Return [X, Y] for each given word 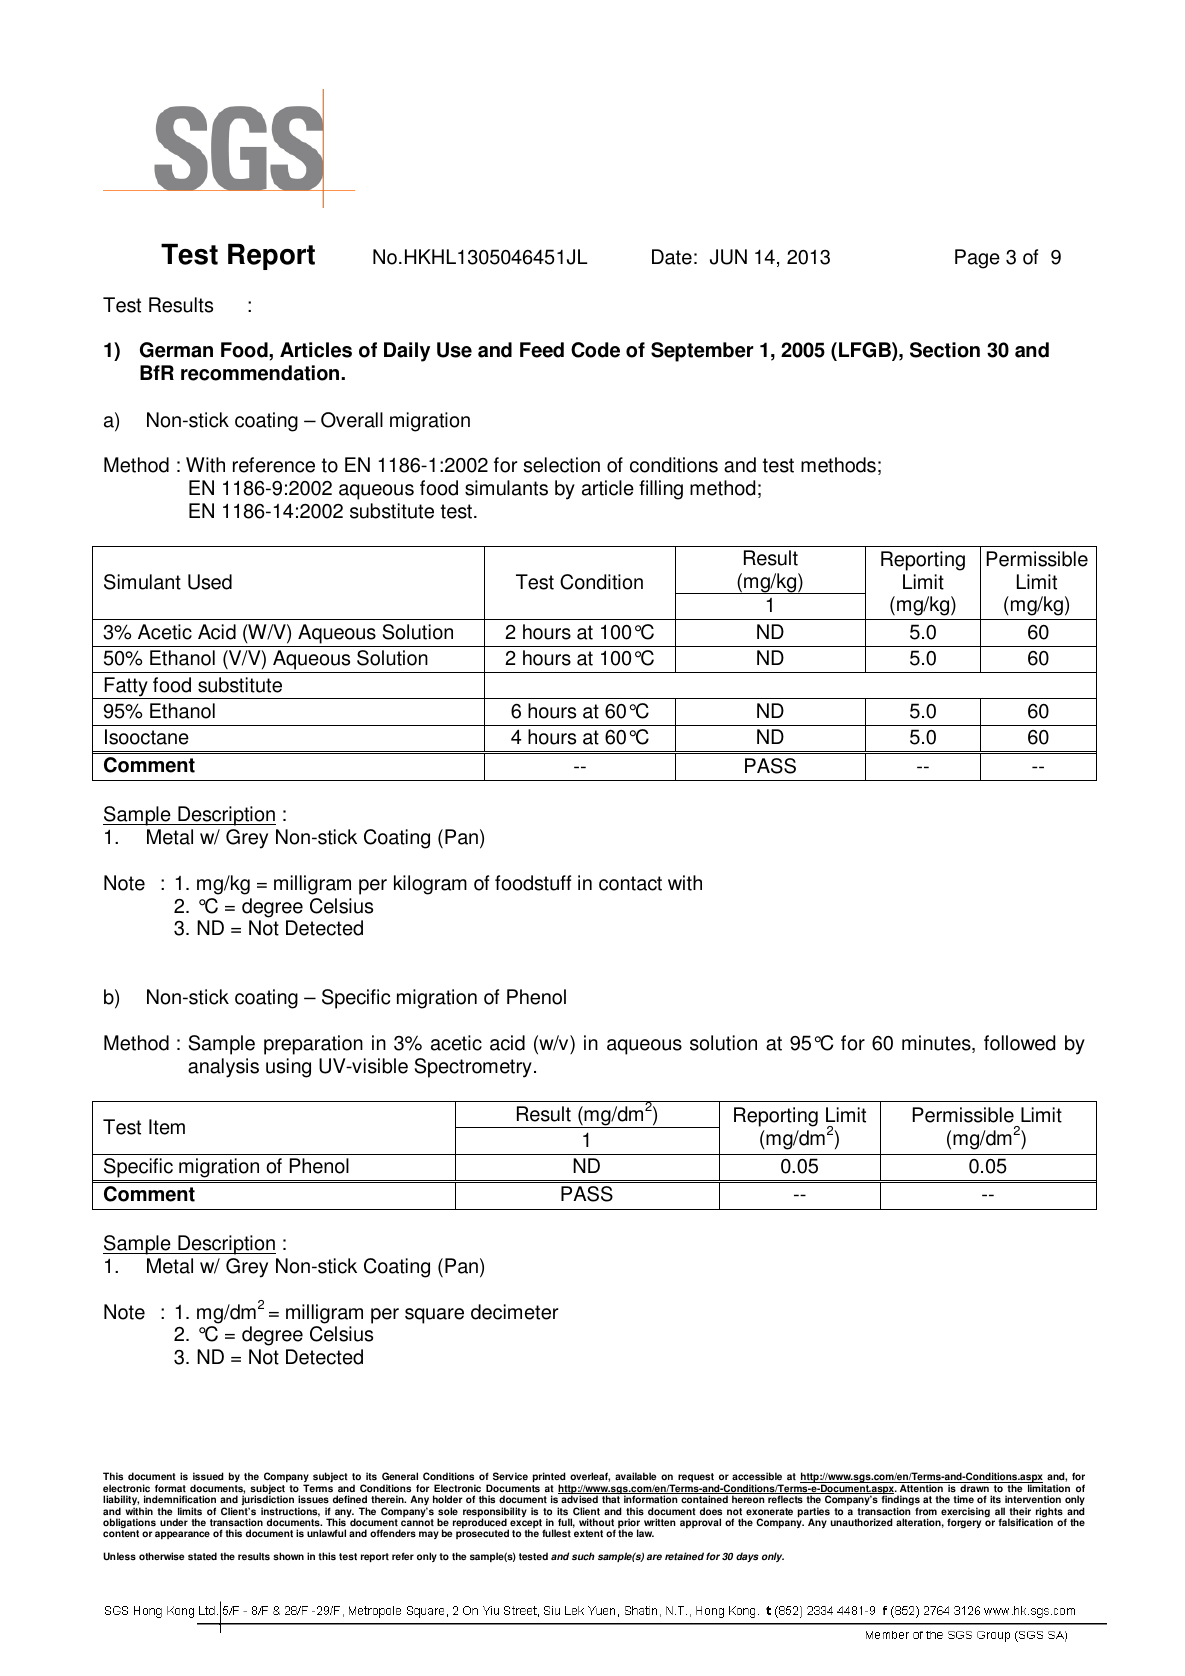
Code [595, 350]
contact [630, 883]
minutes [937, 1044]
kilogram [430, 885]
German [176, 350]
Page [977, 259]
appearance [182, 1535]
